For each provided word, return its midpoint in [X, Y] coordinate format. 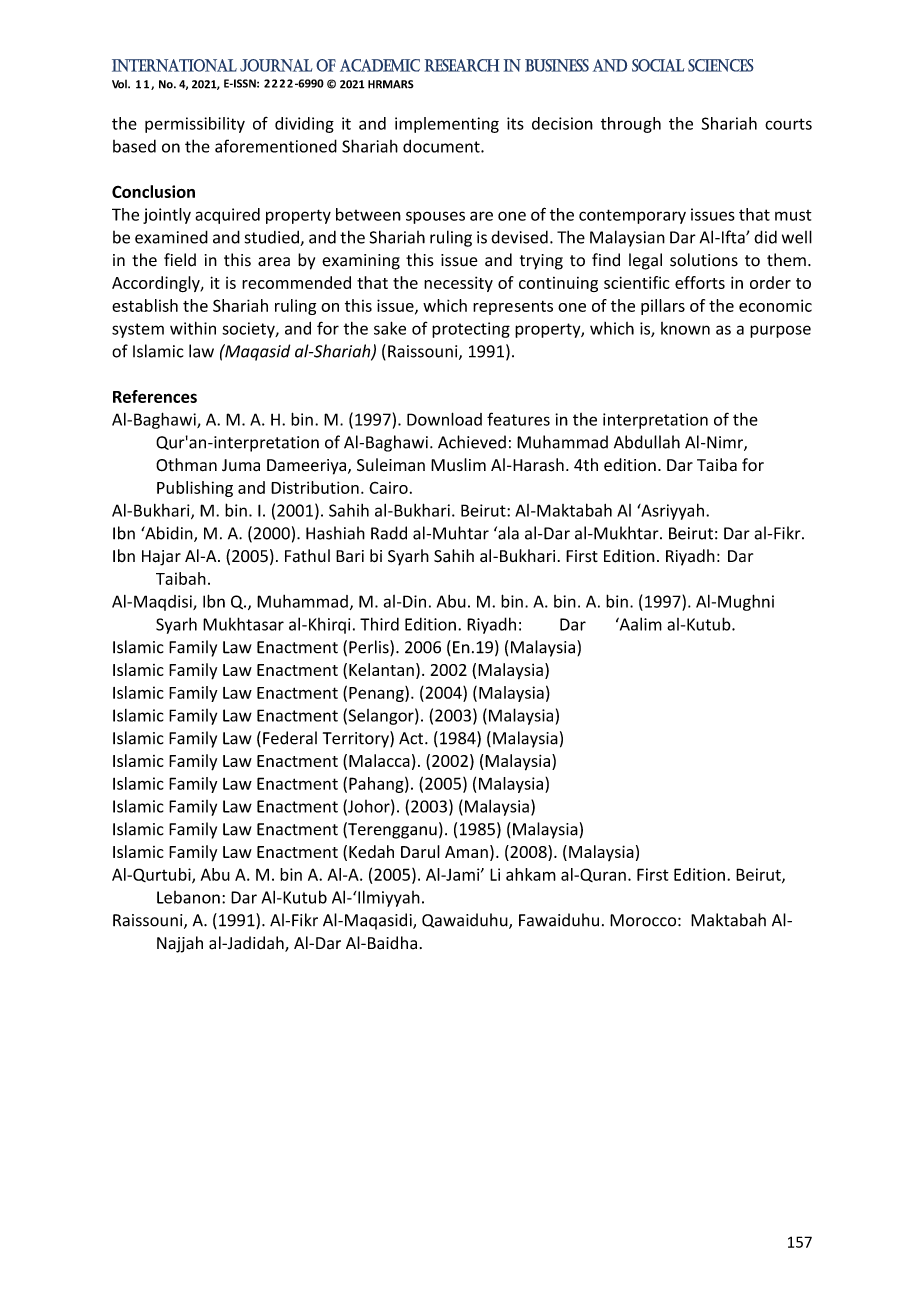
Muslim [458, 465]
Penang [377, 694]
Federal [290, 738]
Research [462, 65]
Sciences [721, 65]
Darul [420, 851]
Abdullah [647, 442]
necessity [458, 284]
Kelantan [381, 669]
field [180, 260]
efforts [700, 282]
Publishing [195, 489]
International [174, 65]
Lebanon [188, 897]
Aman [466, 852]
